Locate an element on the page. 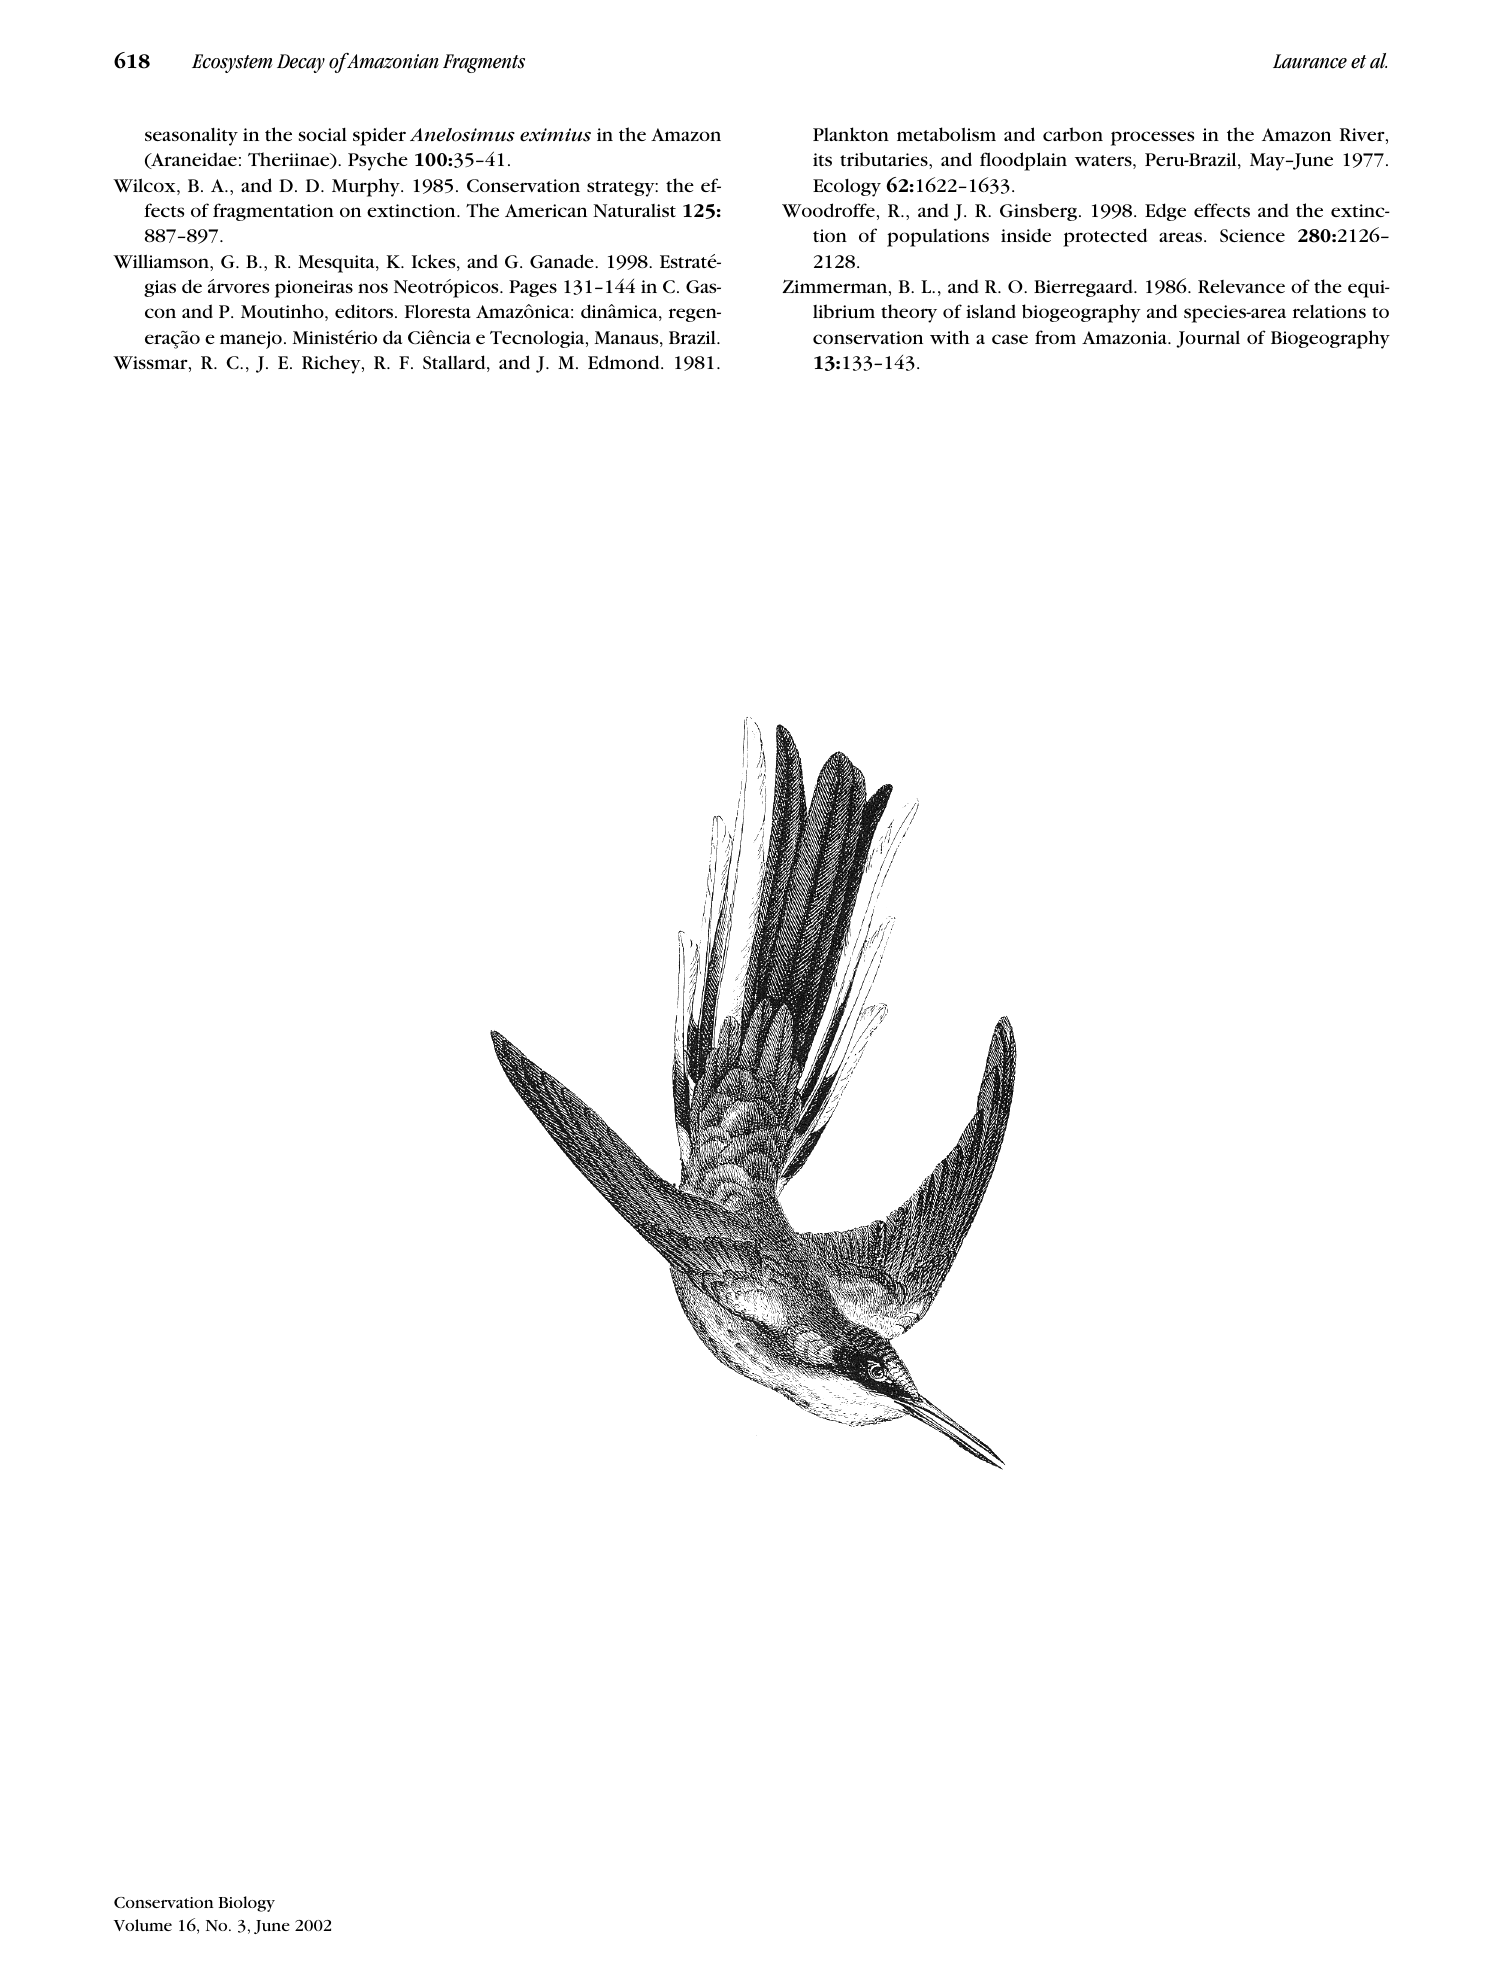 This page has height=1983, width=1504. with is located at coordinates (950, 337).
